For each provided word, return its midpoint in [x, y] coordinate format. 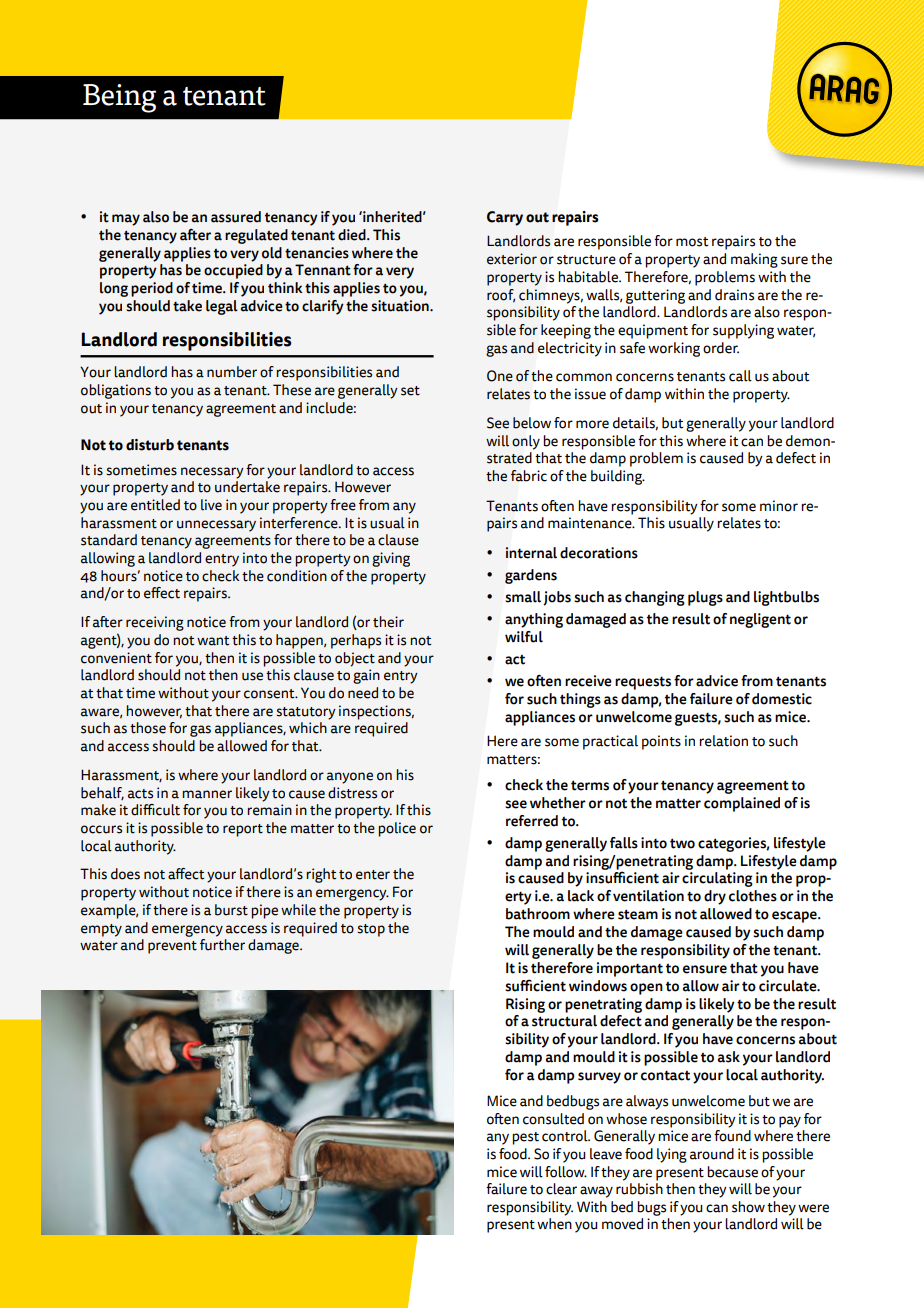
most [692, 242]
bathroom [538, 914]
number [232, 372]
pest [525, 1138]
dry [715, 897]
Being [119, 98]
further [222, 945]
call [740, 376]
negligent [760, 620]
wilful [524, 637]
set [410, 391]
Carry [505, 218]
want [213, 641]
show [748, 1207]
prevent [172, 947]
